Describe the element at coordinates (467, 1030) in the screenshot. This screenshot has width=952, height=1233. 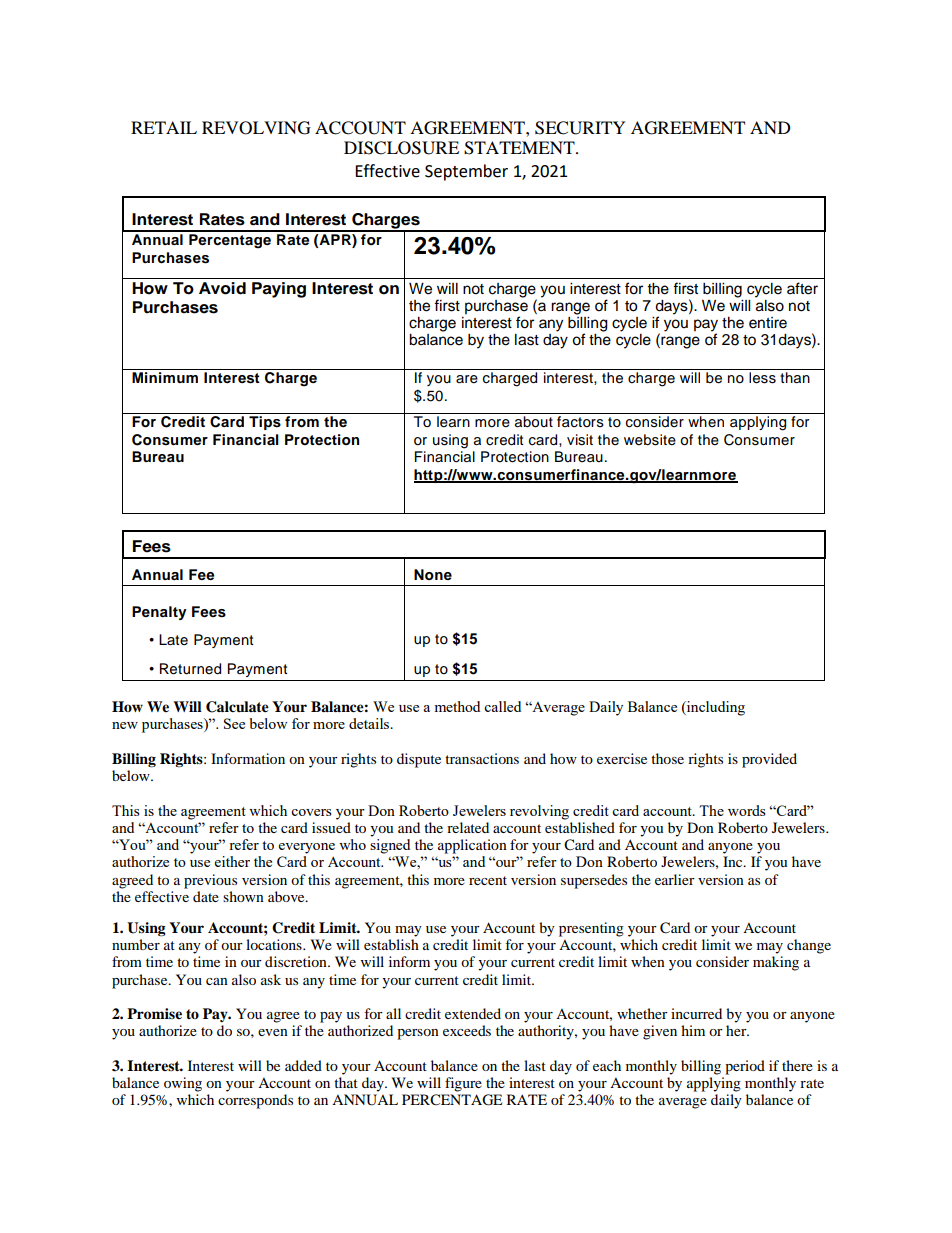
I see `exceeds` at that location.
